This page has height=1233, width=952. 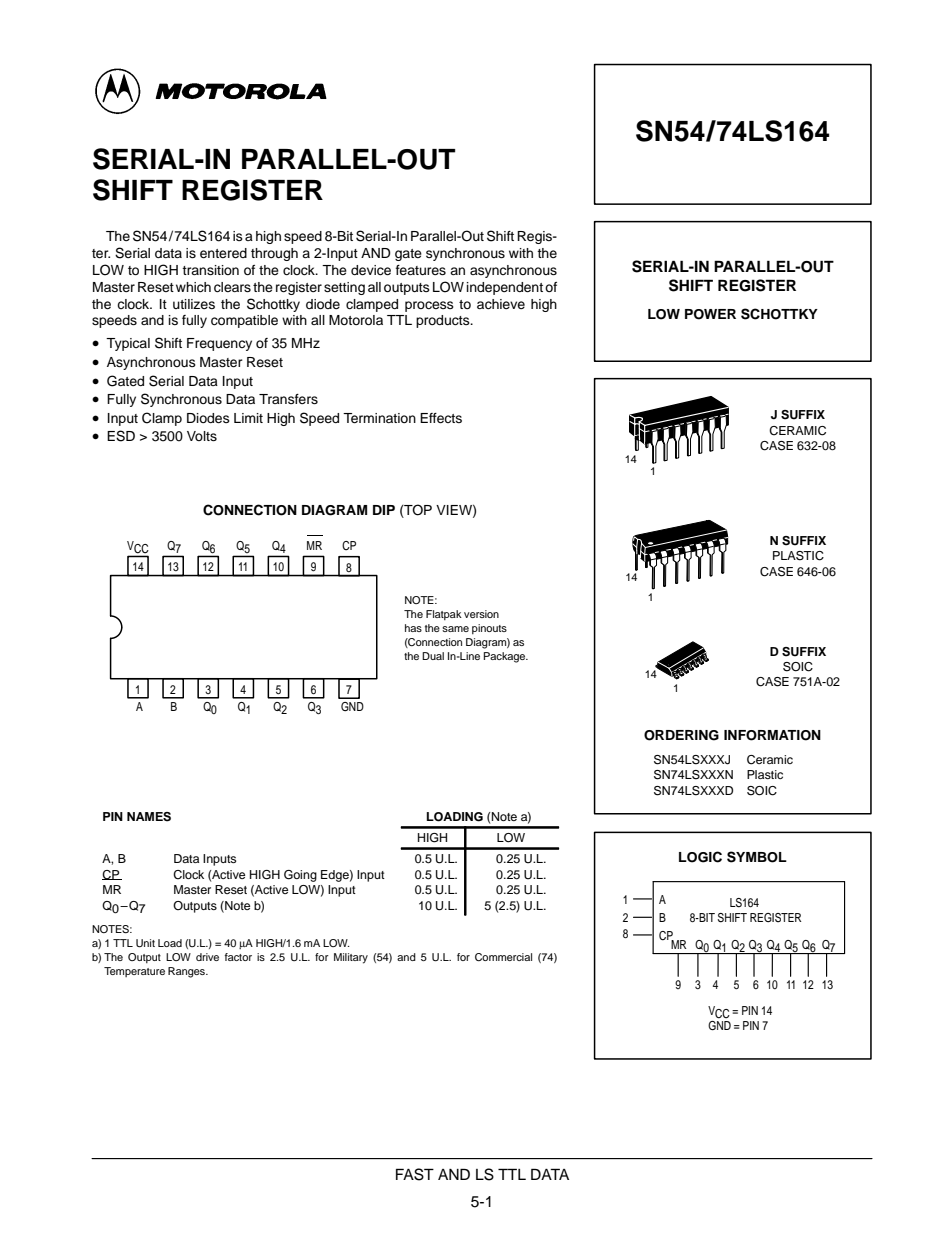 I want to click on DIP, so click(x=384, y=510).
